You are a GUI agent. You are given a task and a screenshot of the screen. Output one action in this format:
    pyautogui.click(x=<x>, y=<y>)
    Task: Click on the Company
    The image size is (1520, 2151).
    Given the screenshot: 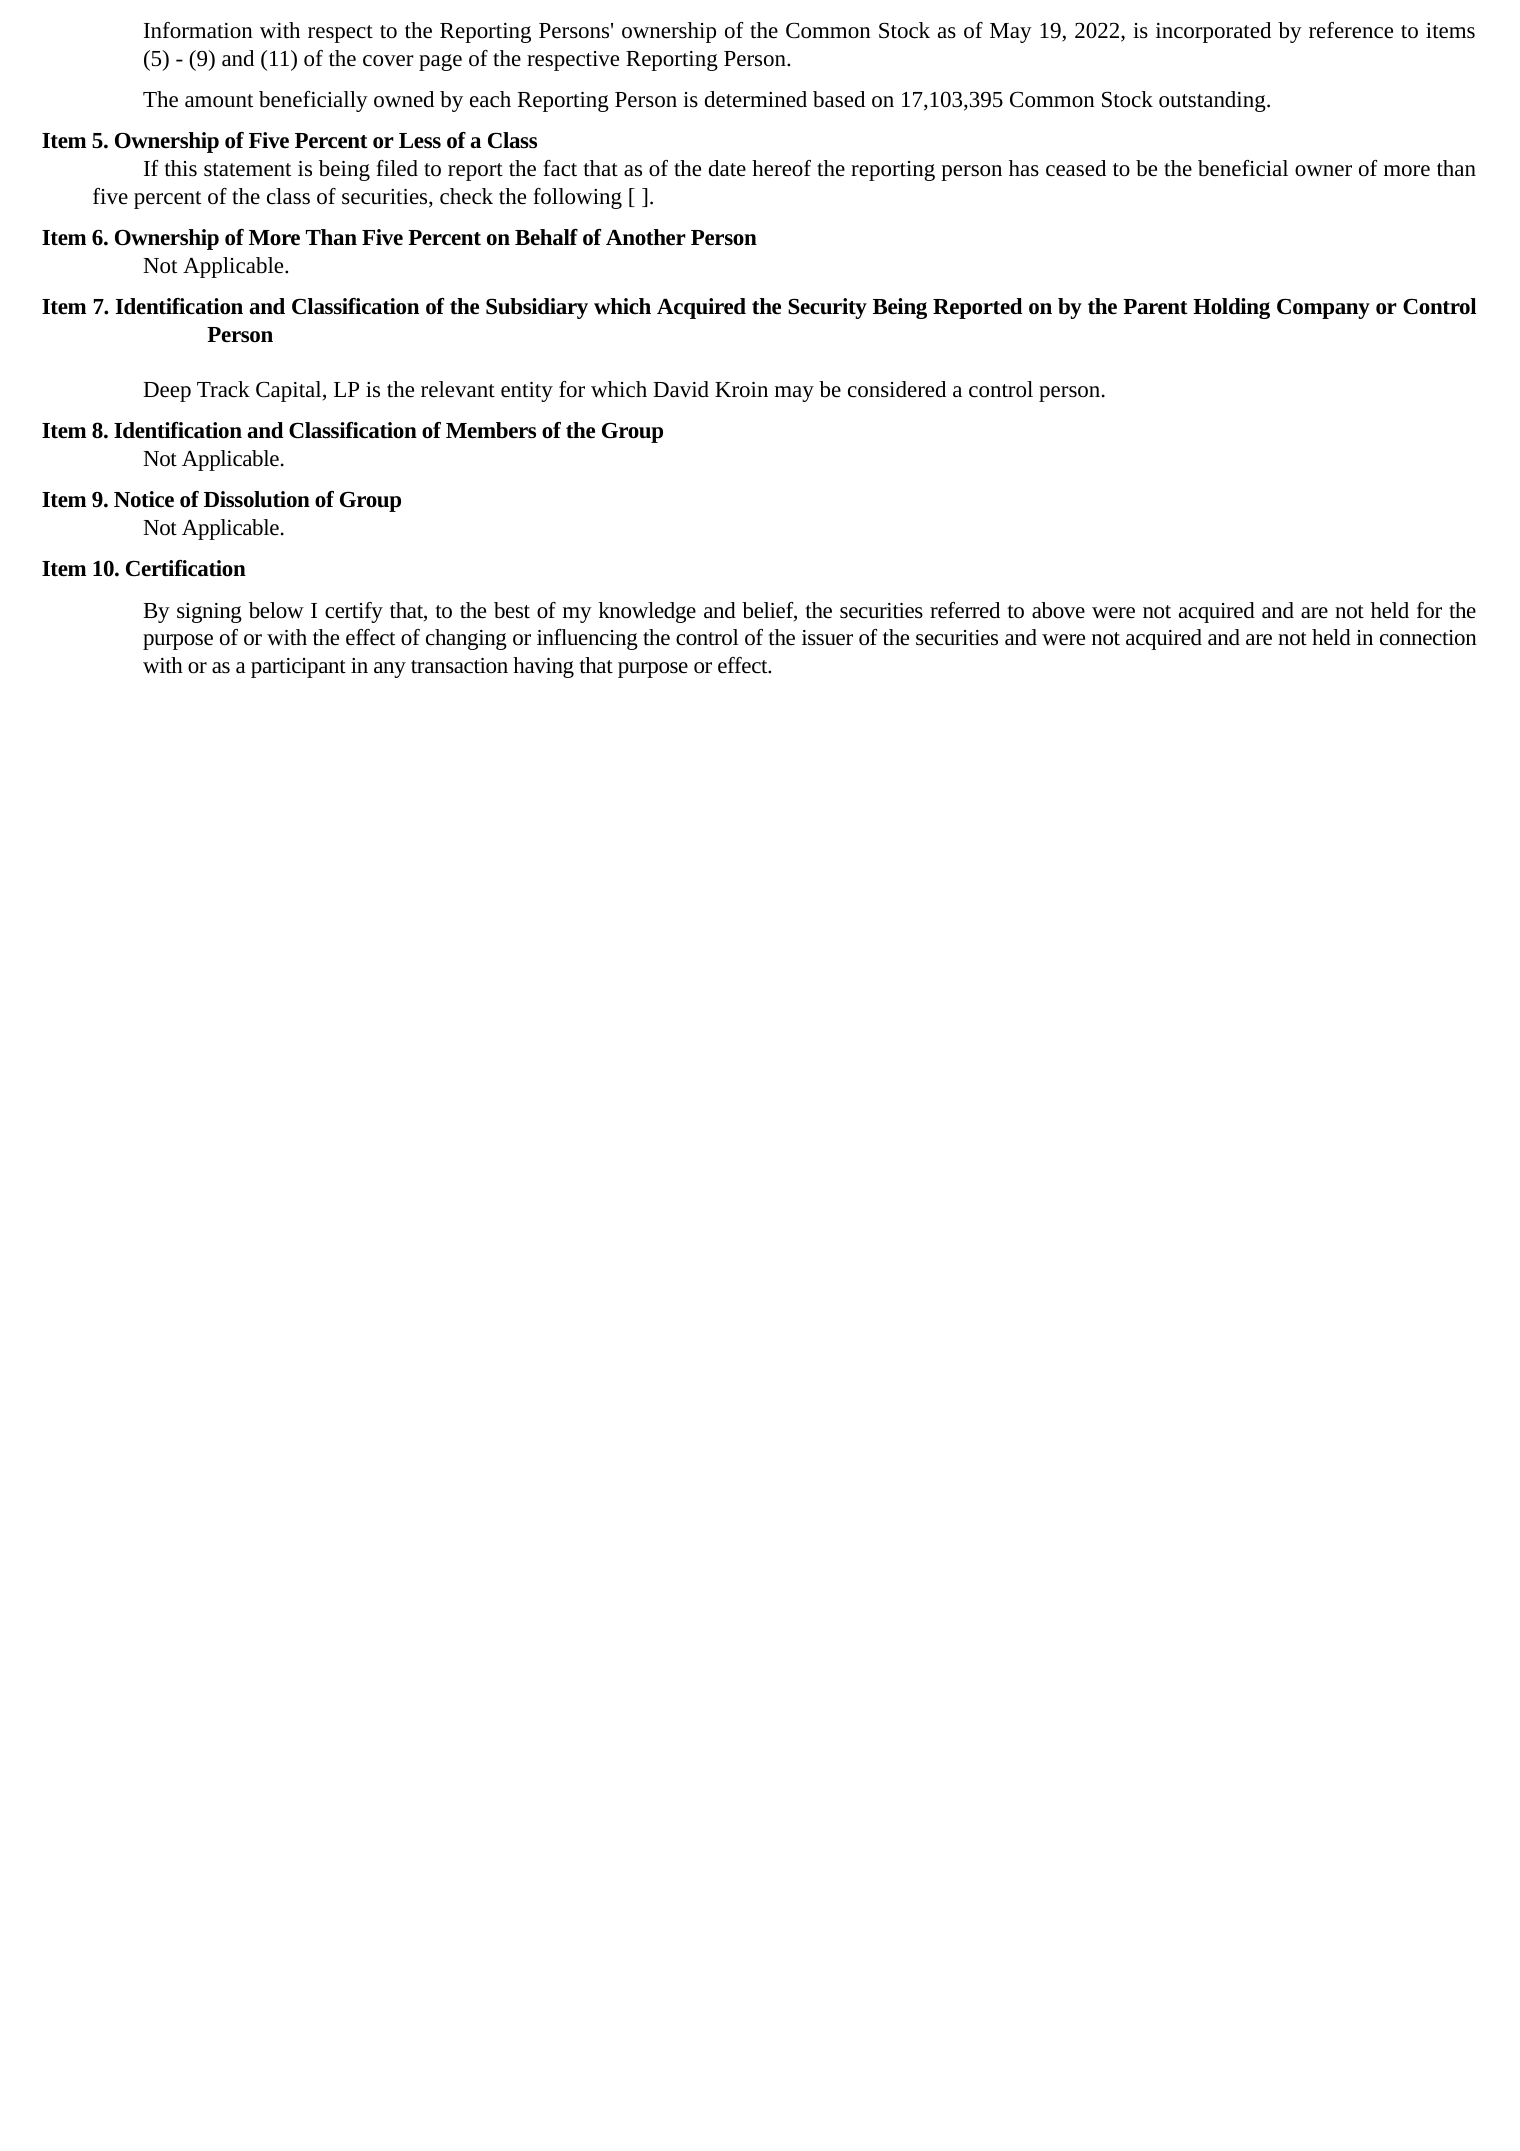 What is the action you would take?
    pyautogui.click(x=1323, y=309)
